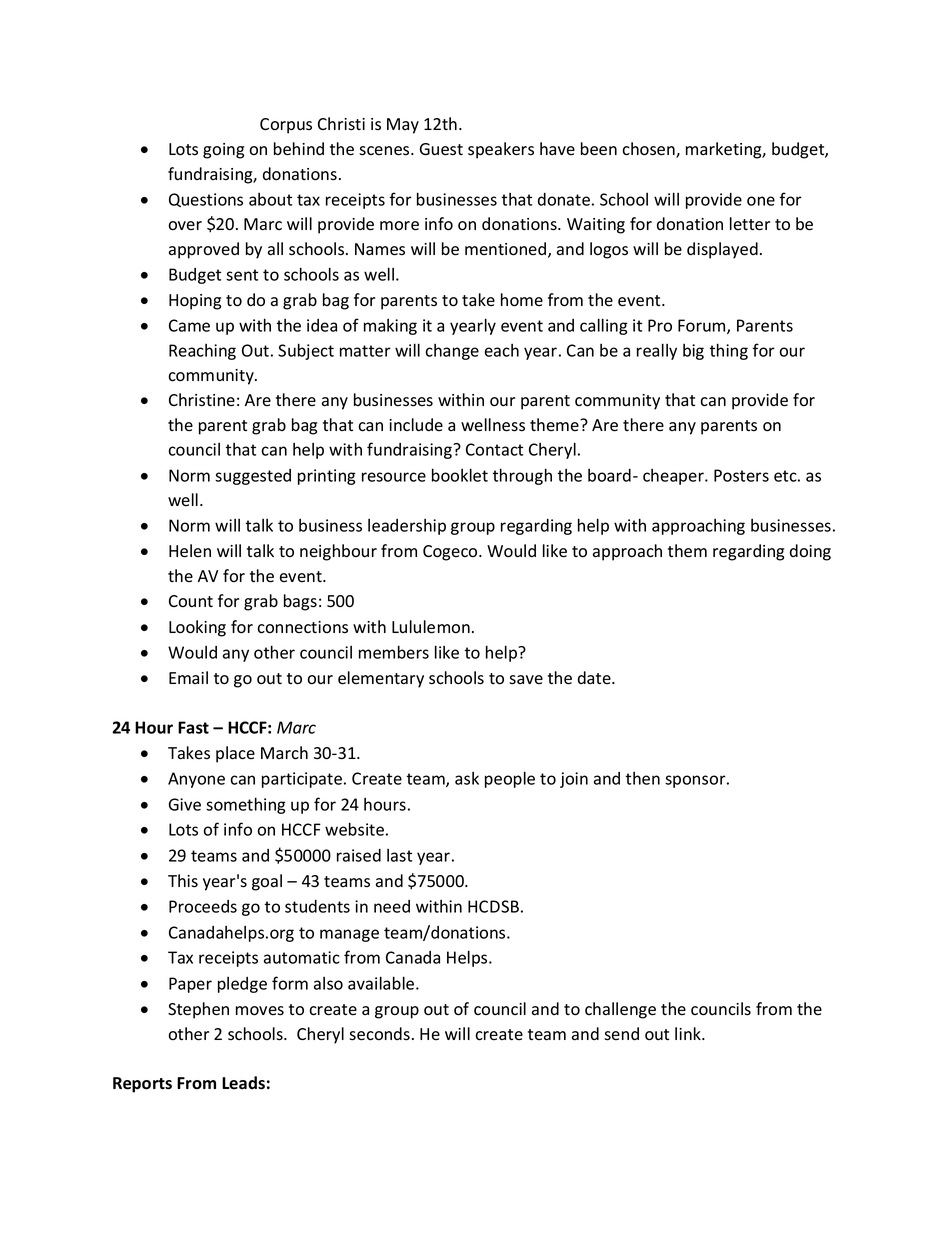  What do you see at coordinates (741, 475) in the document?
I see `Posters` at bounding box center [741, 475].
